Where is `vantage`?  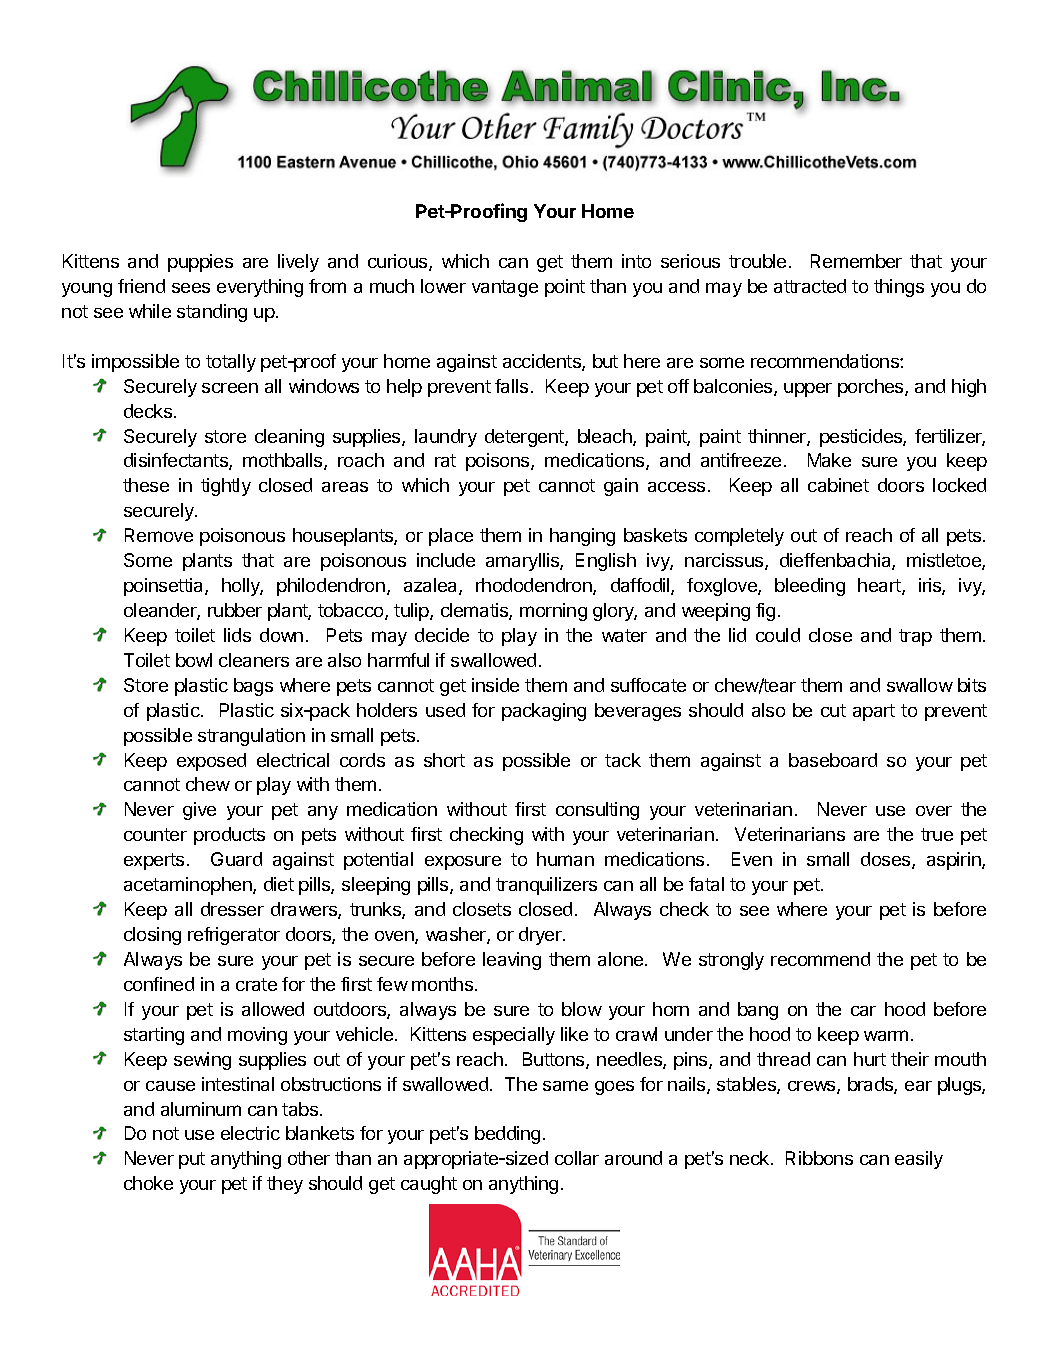 vantage is located at coordinates (505, 288).
